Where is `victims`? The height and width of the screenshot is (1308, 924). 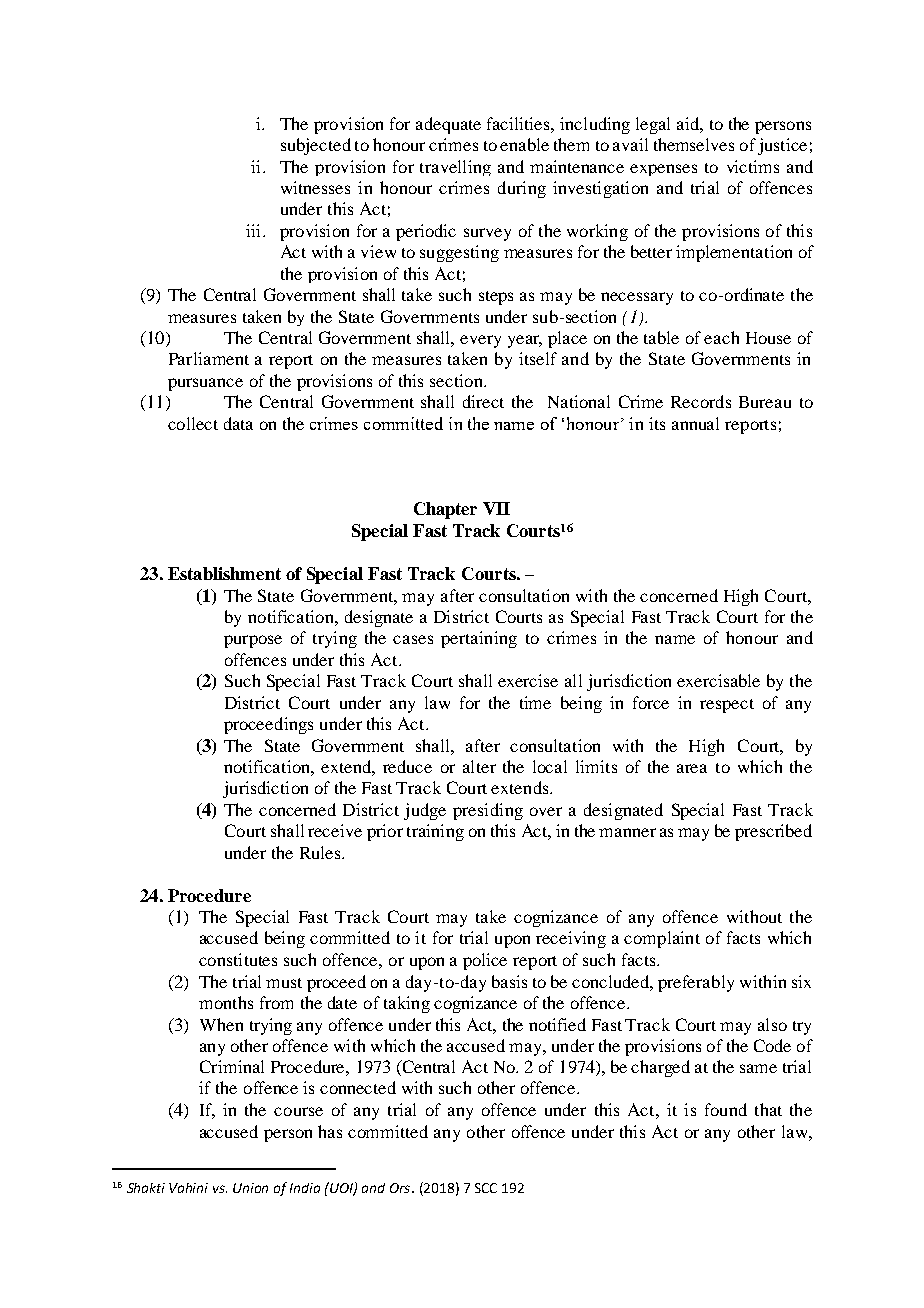
victims is located at coordinates (753, 166).
